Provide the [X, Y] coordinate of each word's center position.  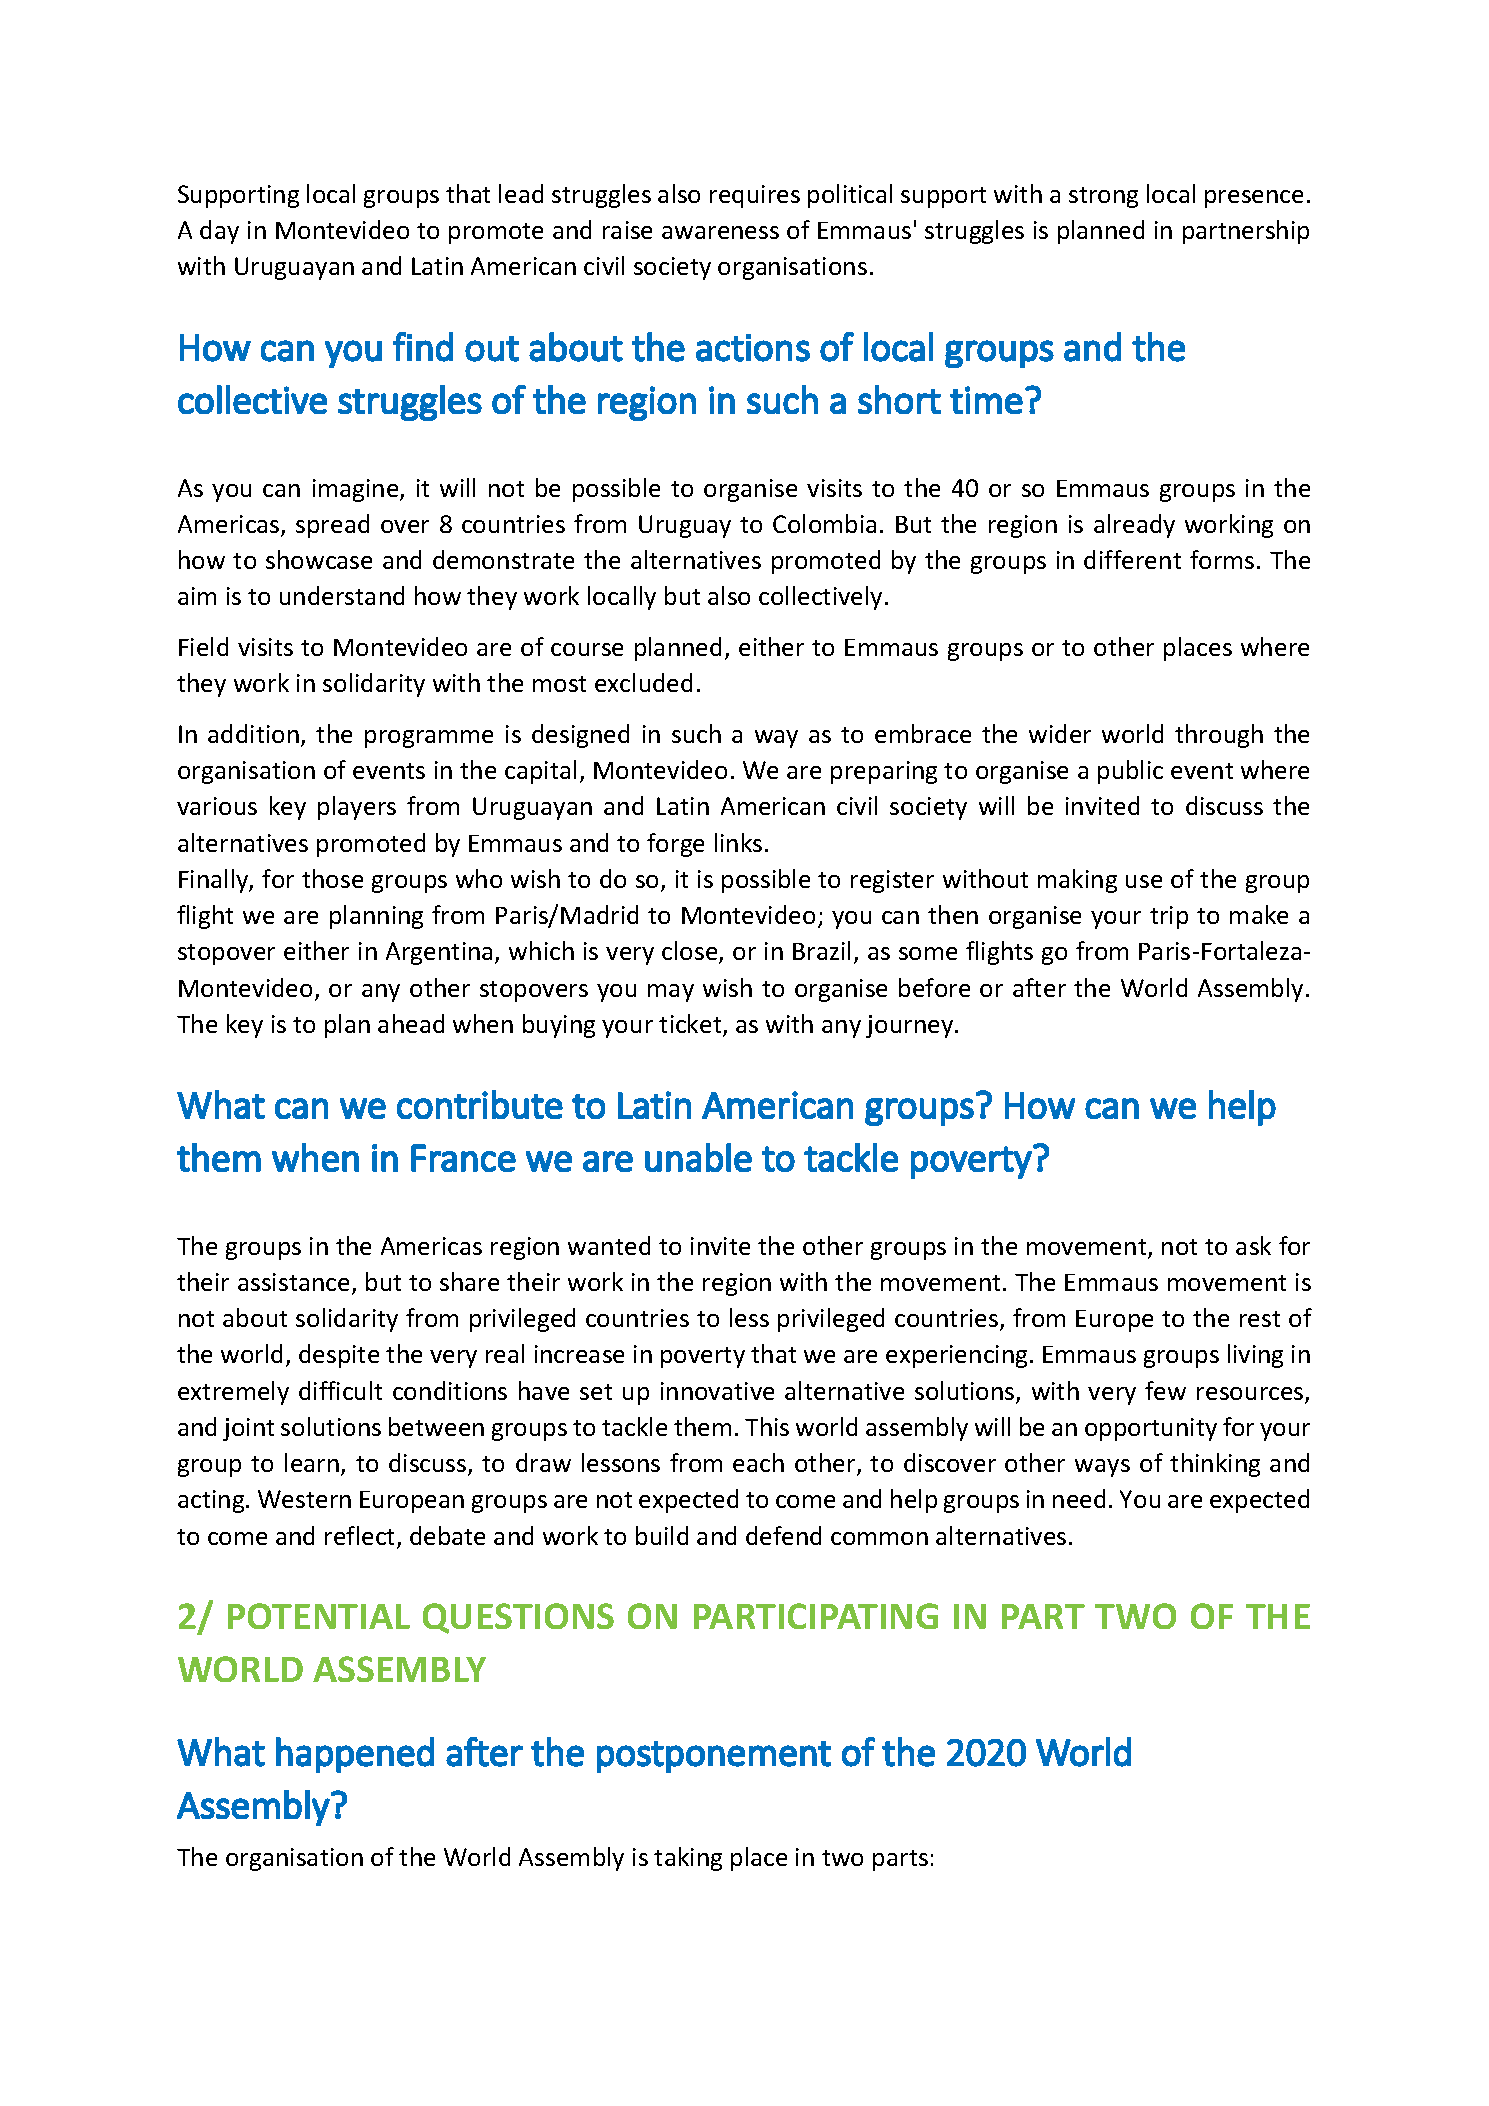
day [219, 232]
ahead [411, 1023]
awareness [720, 232]
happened [355, 1755]
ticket [691, 1025]
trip [1169, 917]
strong [1103, 197]
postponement [714, 1757]
